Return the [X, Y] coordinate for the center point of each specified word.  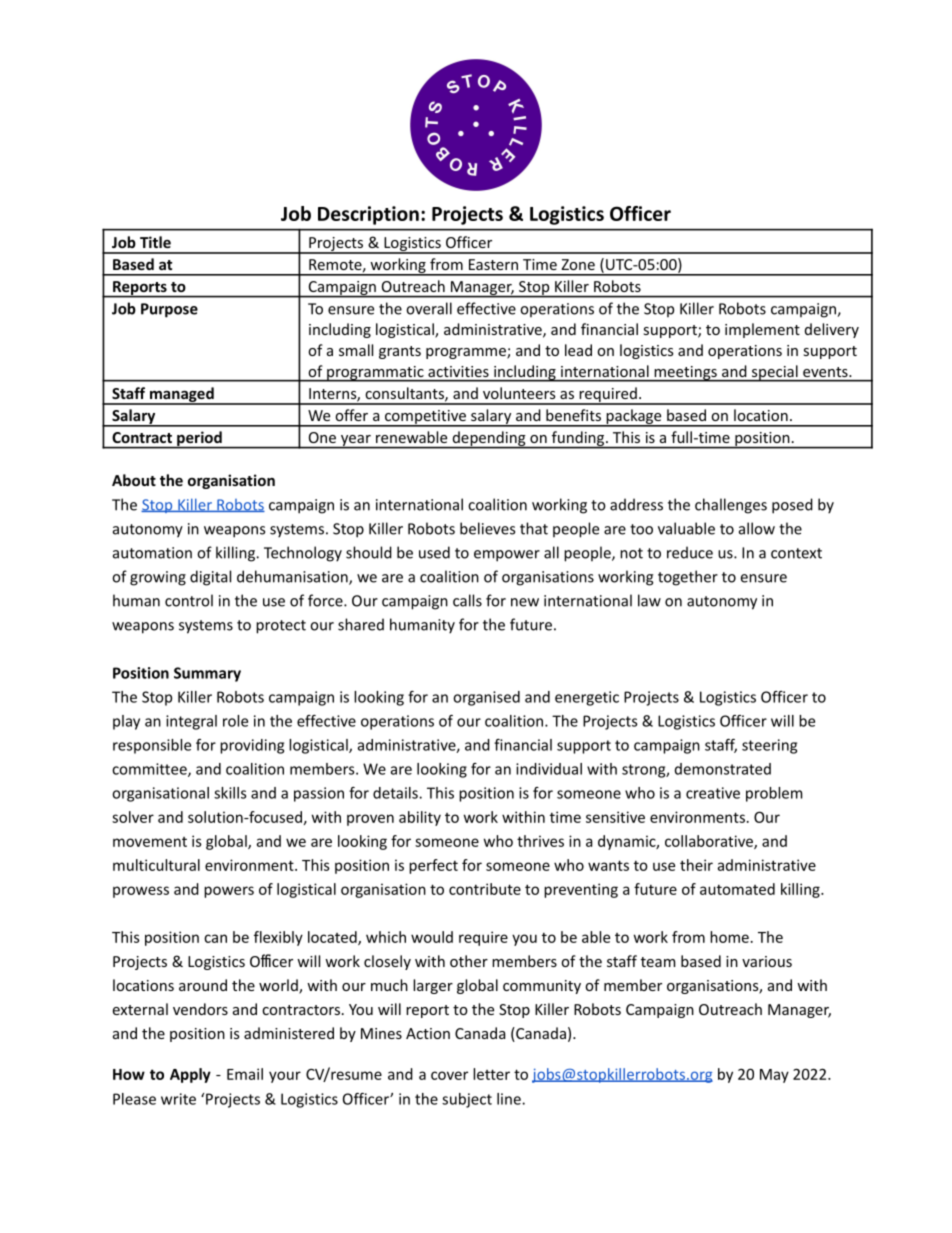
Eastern [493, 264]
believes [487, 528]
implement [762, 330]
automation [152, 553]
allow [757, 528]
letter [491, 1074]
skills [230, 793]
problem [774, 794]
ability [420, 818]
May [774, 1076]
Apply [190, 1075]
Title [155, 242]
